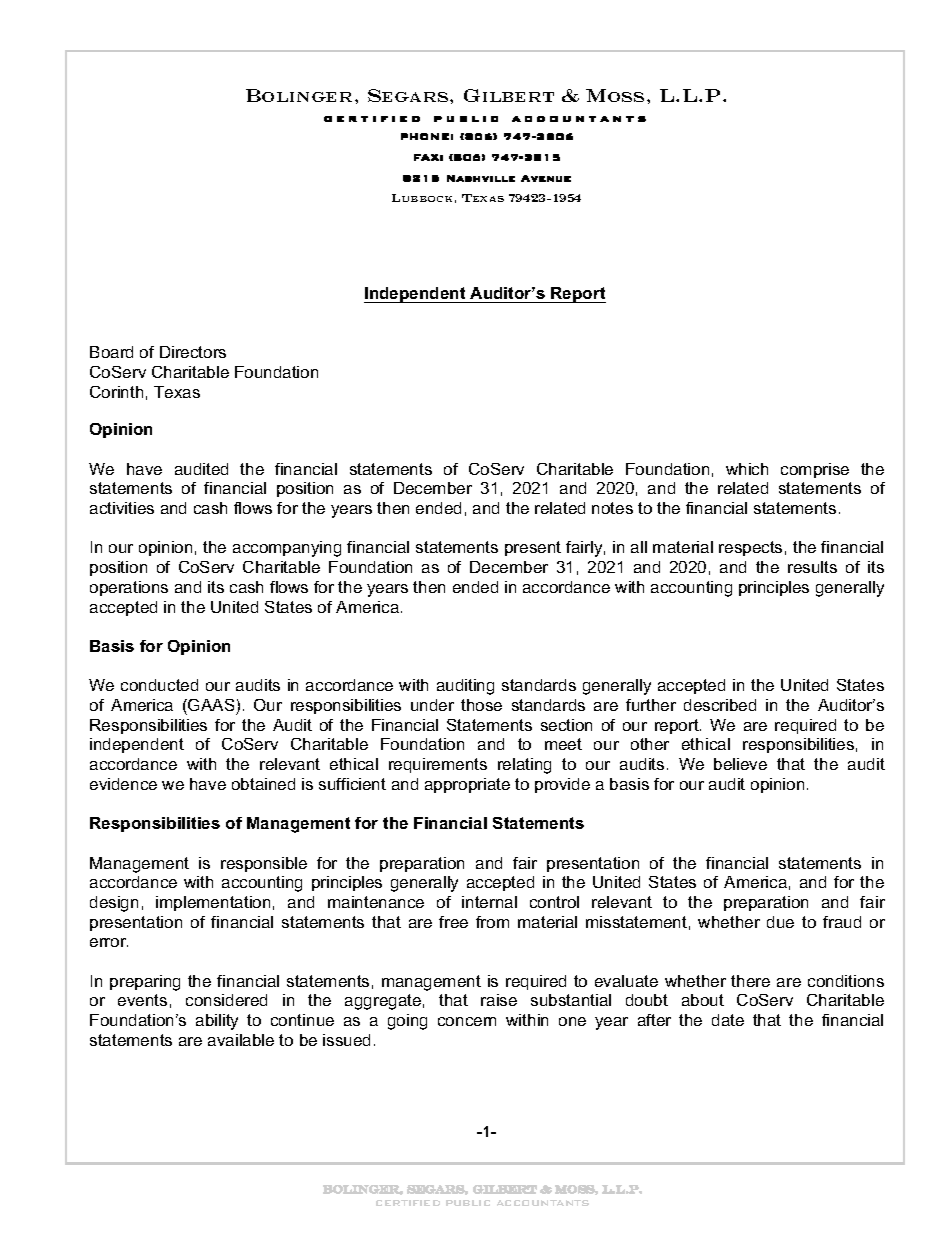 The width and height of the screenshot is (952, 1233). Describe the element at coordinates (481, 705) in the screenshot. I see `those` at that location.
